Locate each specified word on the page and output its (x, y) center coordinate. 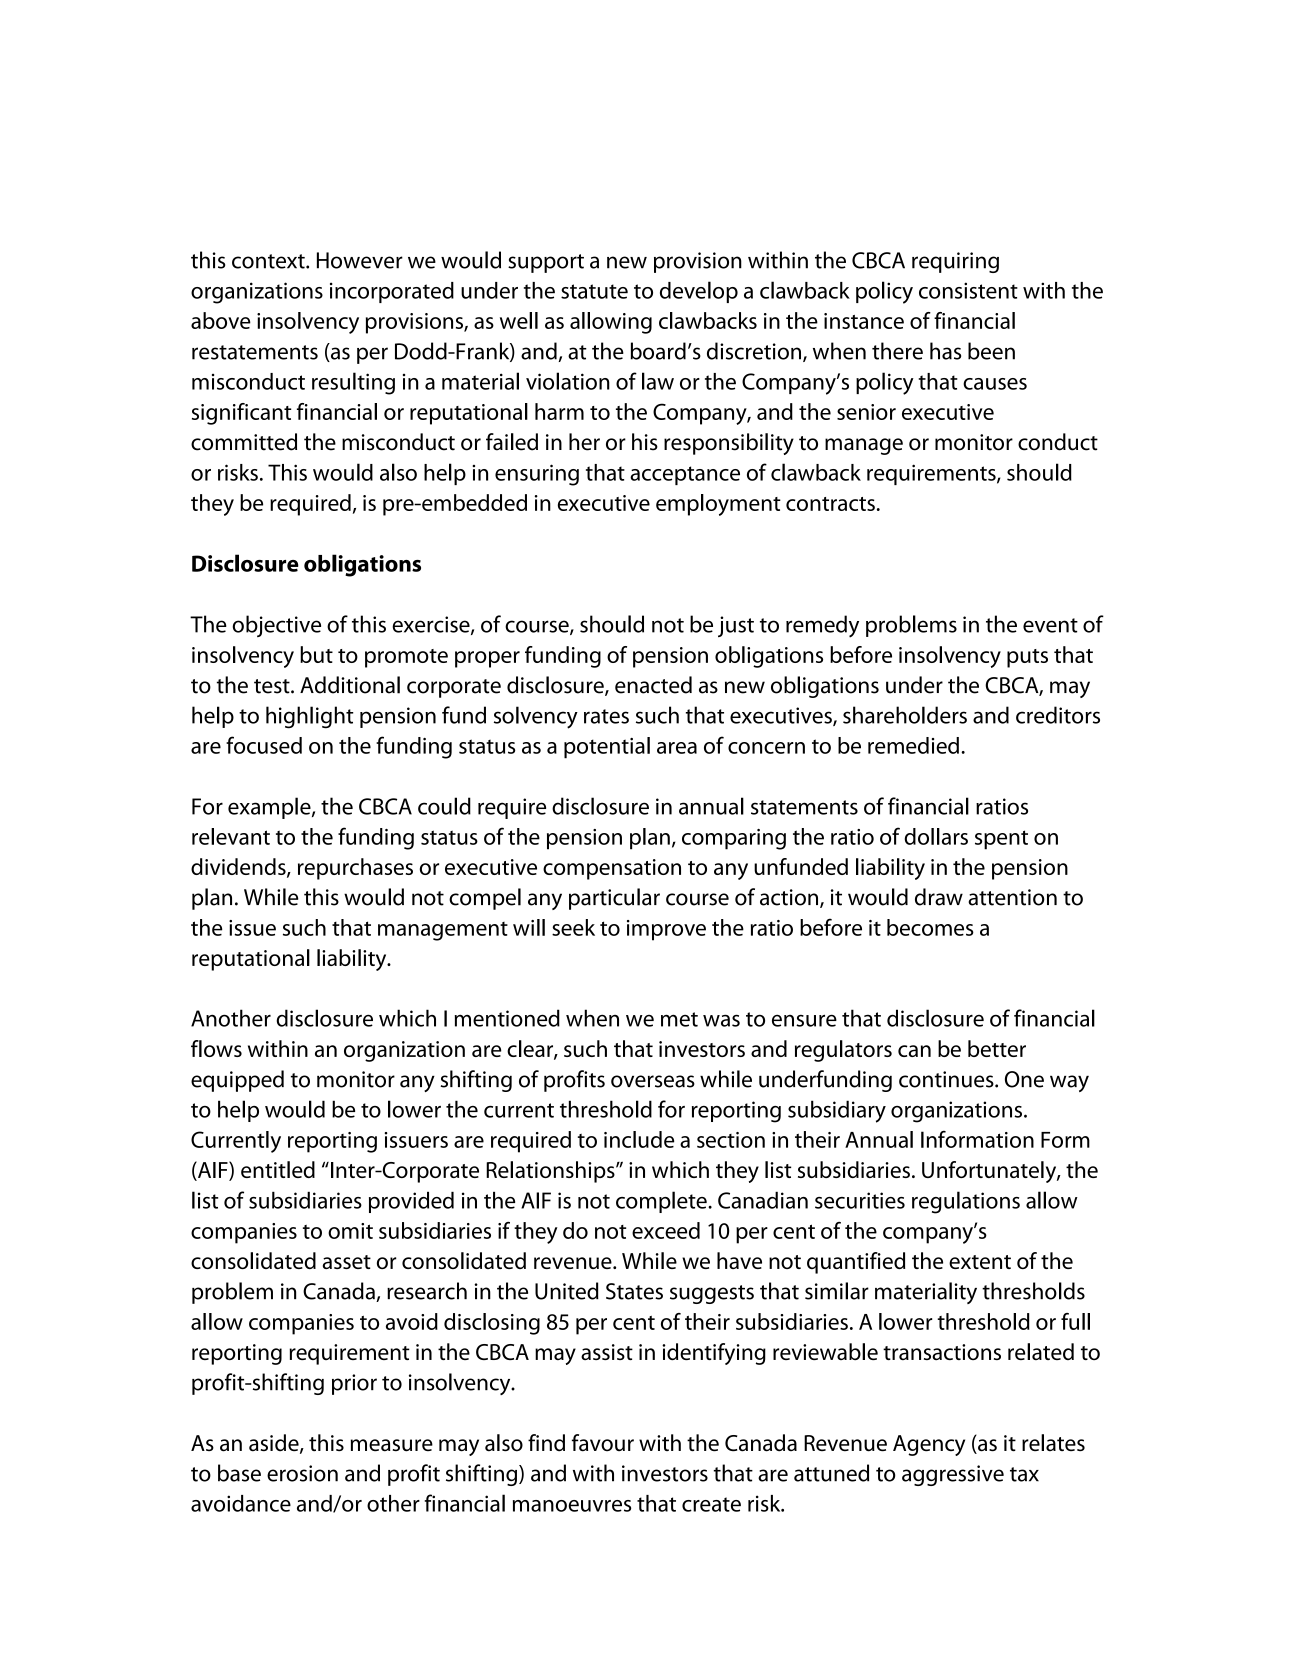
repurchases (355, 869)
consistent (968, 290)
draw (939, 897)
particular (614, 899)
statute (594, 291)
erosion (302, 1473)
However (360, 260)
